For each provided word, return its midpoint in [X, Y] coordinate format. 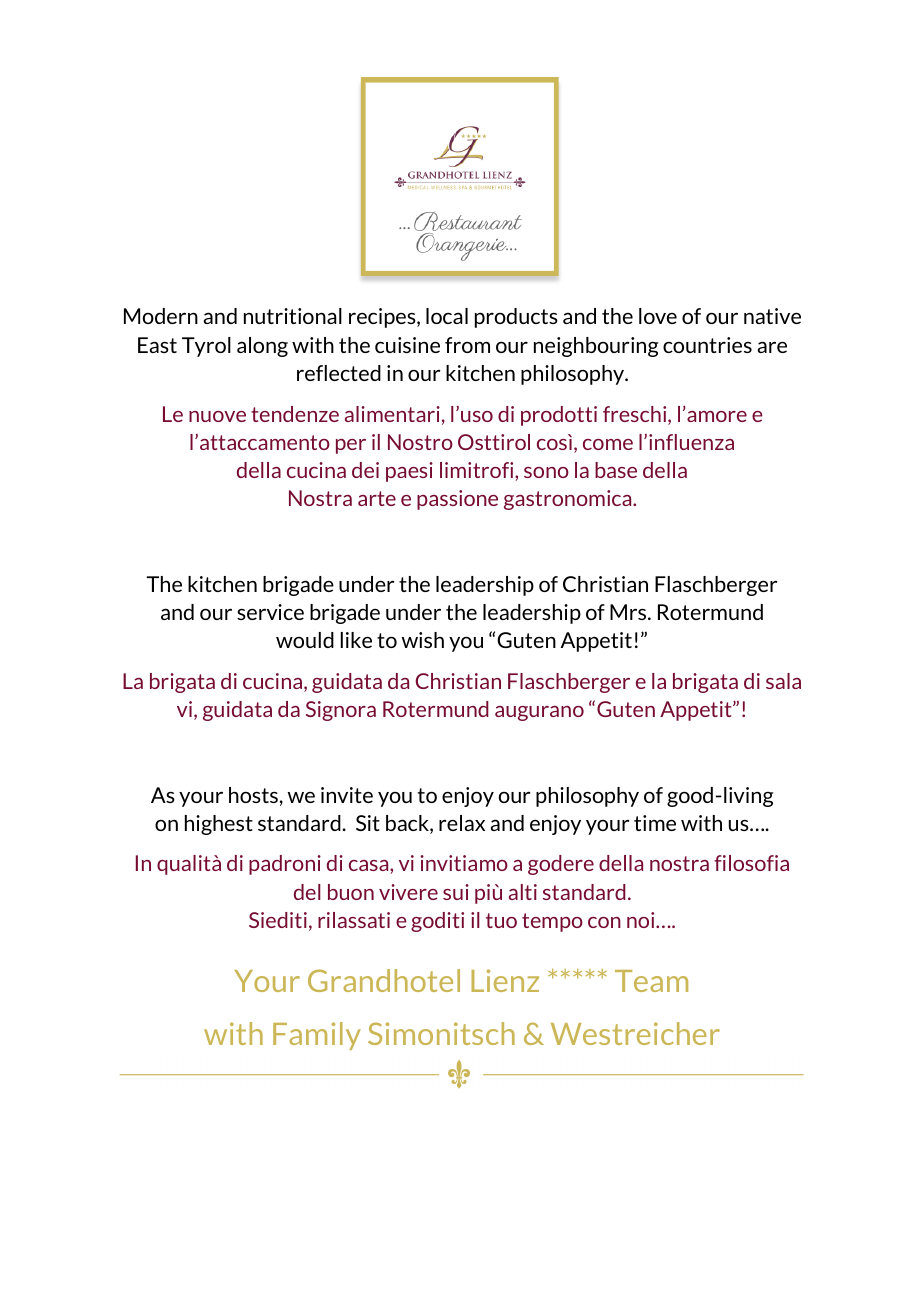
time [655, 823]
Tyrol [206, 347]
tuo [501, 920]
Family [317, 1036]
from [467, 345]
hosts [253, 795]
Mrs [629, 612]
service [270, 612]
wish [423, 640]
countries [707, 345]
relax [462, 823]
